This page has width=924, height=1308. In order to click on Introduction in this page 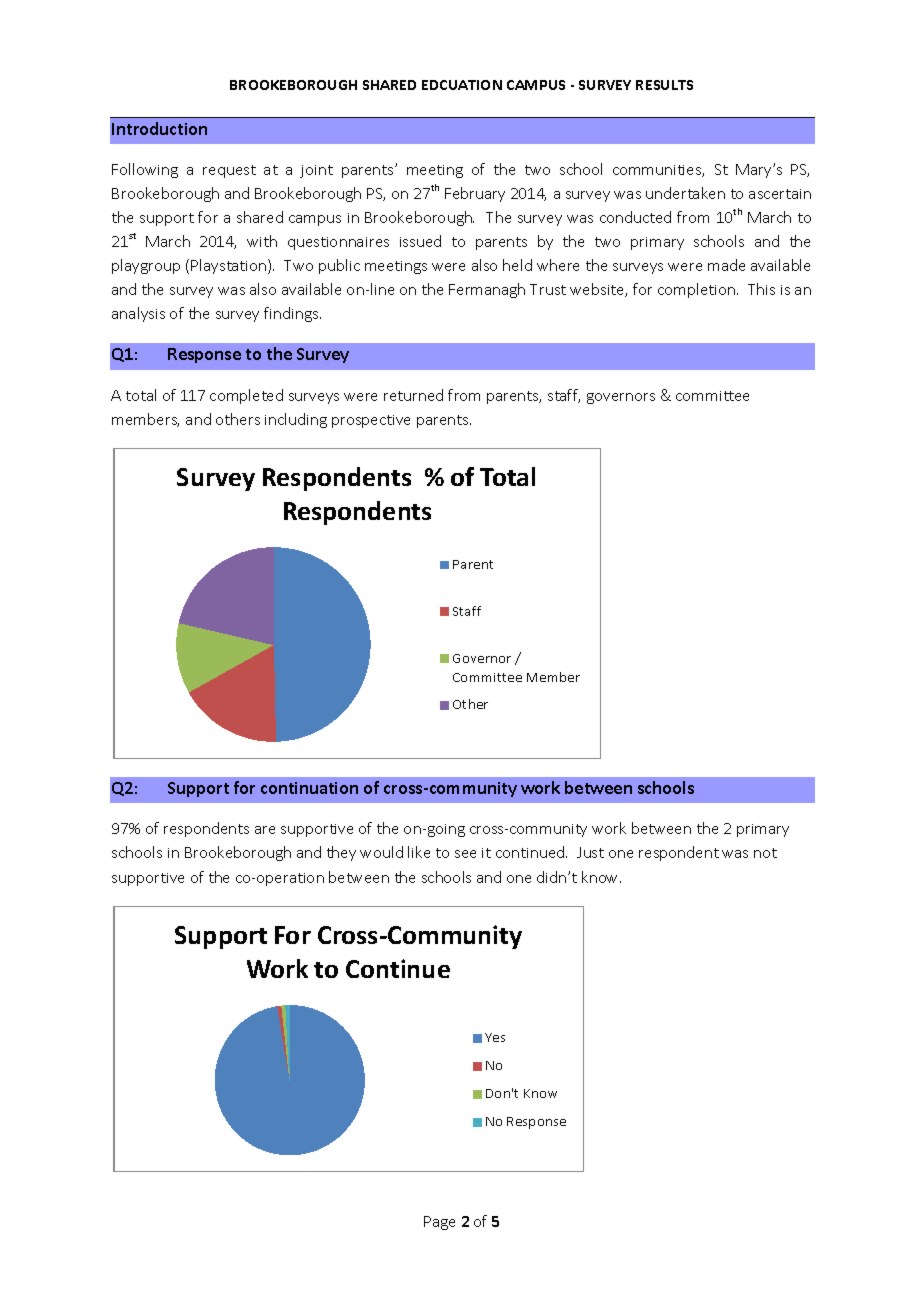, I will do `click(159, 128)`.
